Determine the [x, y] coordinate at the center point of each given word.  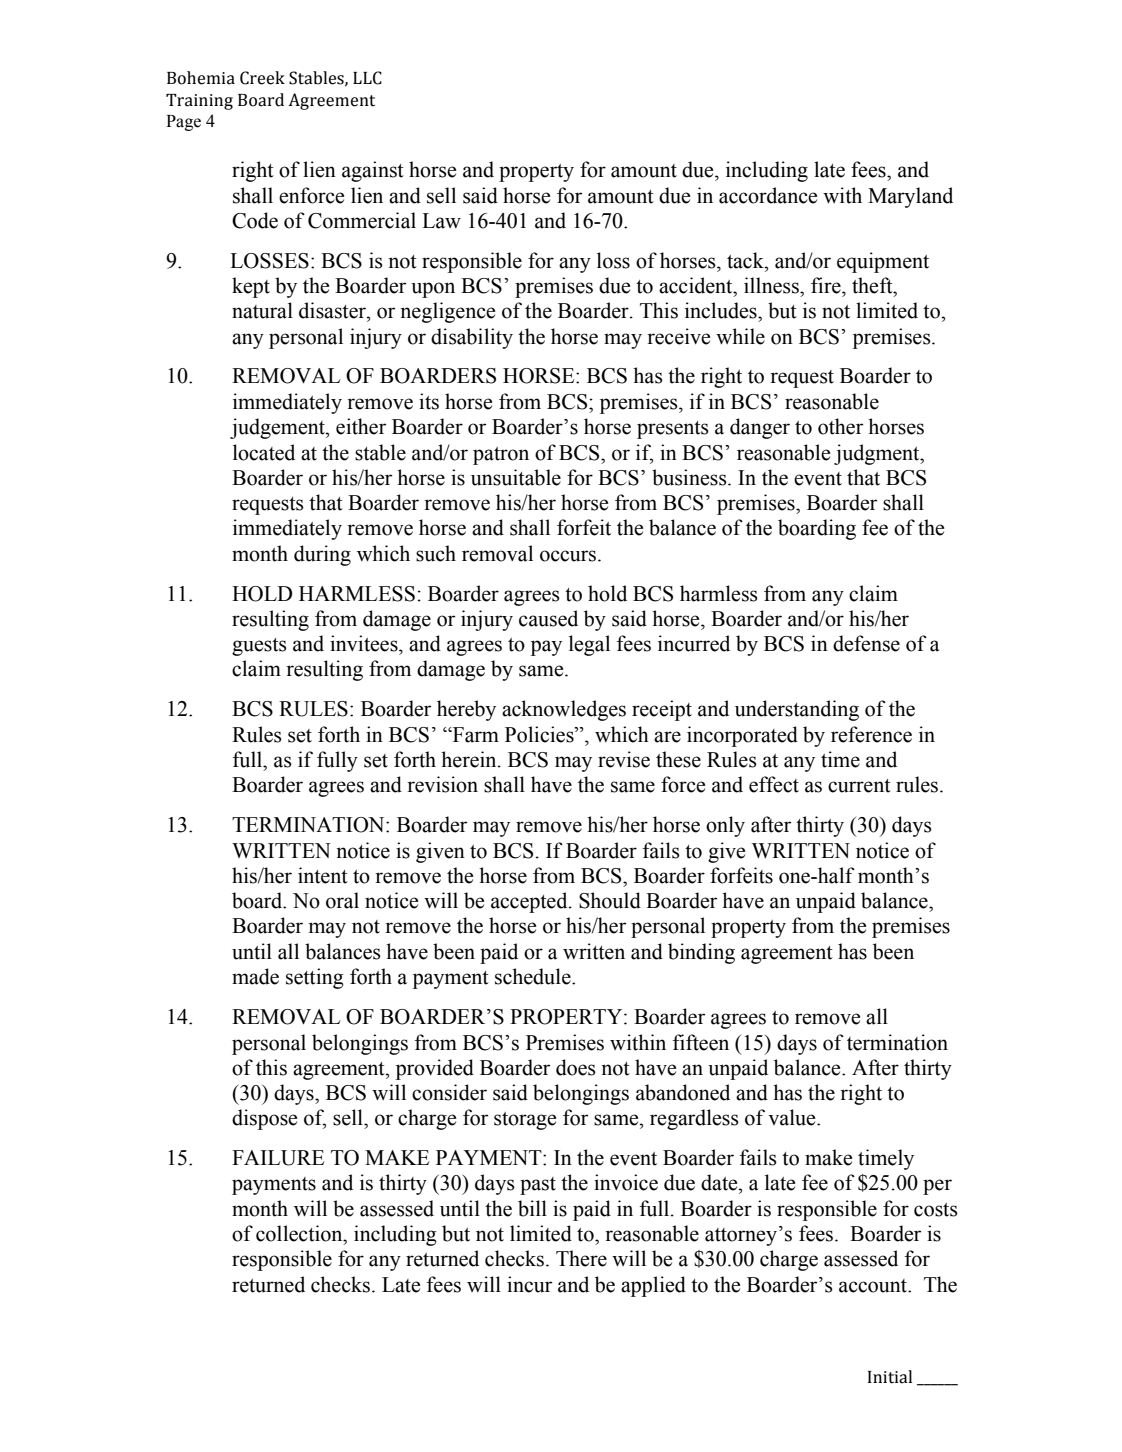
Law [441, 221]
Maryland [910, 197]
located [264, 452]
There [581, 1258]
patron [501, 456]
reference [871, 734]
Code [255, 220]
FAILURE [278, 1158]
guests [259, 647]
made [255, 976]
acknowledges [564, 710]
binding [701, 953]
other [840, 426]
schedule [534, 976]
